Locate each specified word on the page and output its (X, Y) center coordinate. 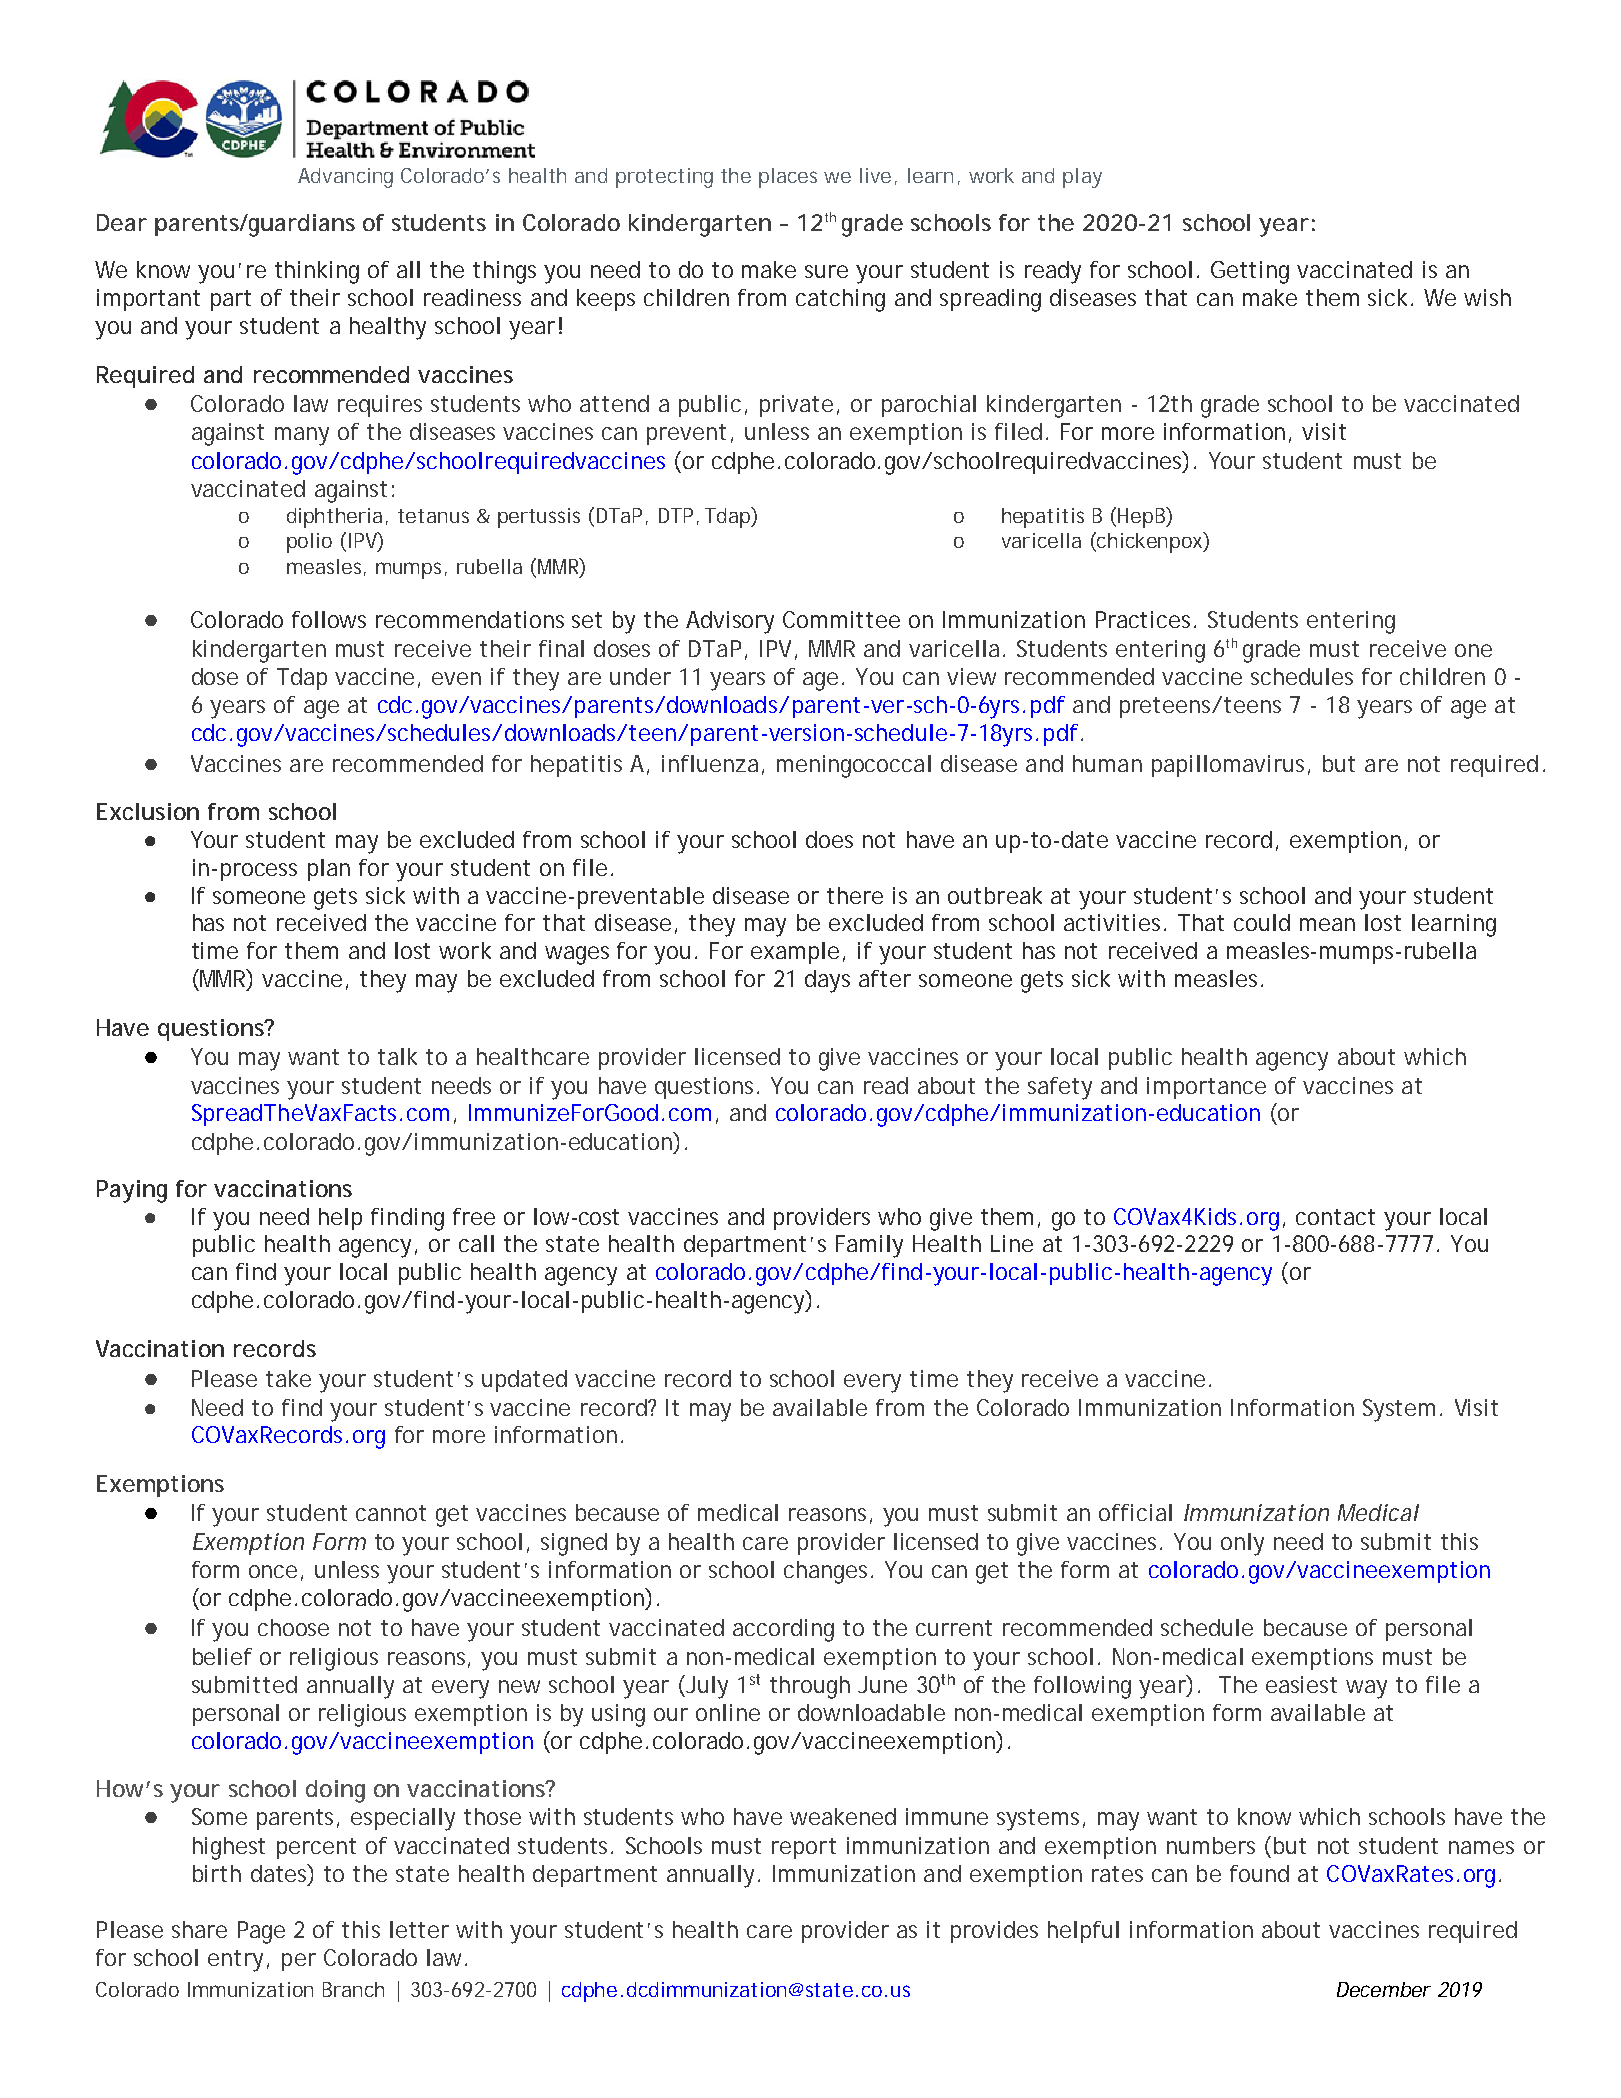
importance (1206, 1088)
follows (329, 619)
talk (397, 1056)
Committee (841, 619)
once (273, 1571)
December (1384, 1989)
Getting (1250, 272)
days (827, 981)
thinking (317, 272)
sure (826, 271)
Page (261, 1932)
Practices (1146, 619)
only (1242, 1544)
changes (828, 1572)
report (804, 1848)
